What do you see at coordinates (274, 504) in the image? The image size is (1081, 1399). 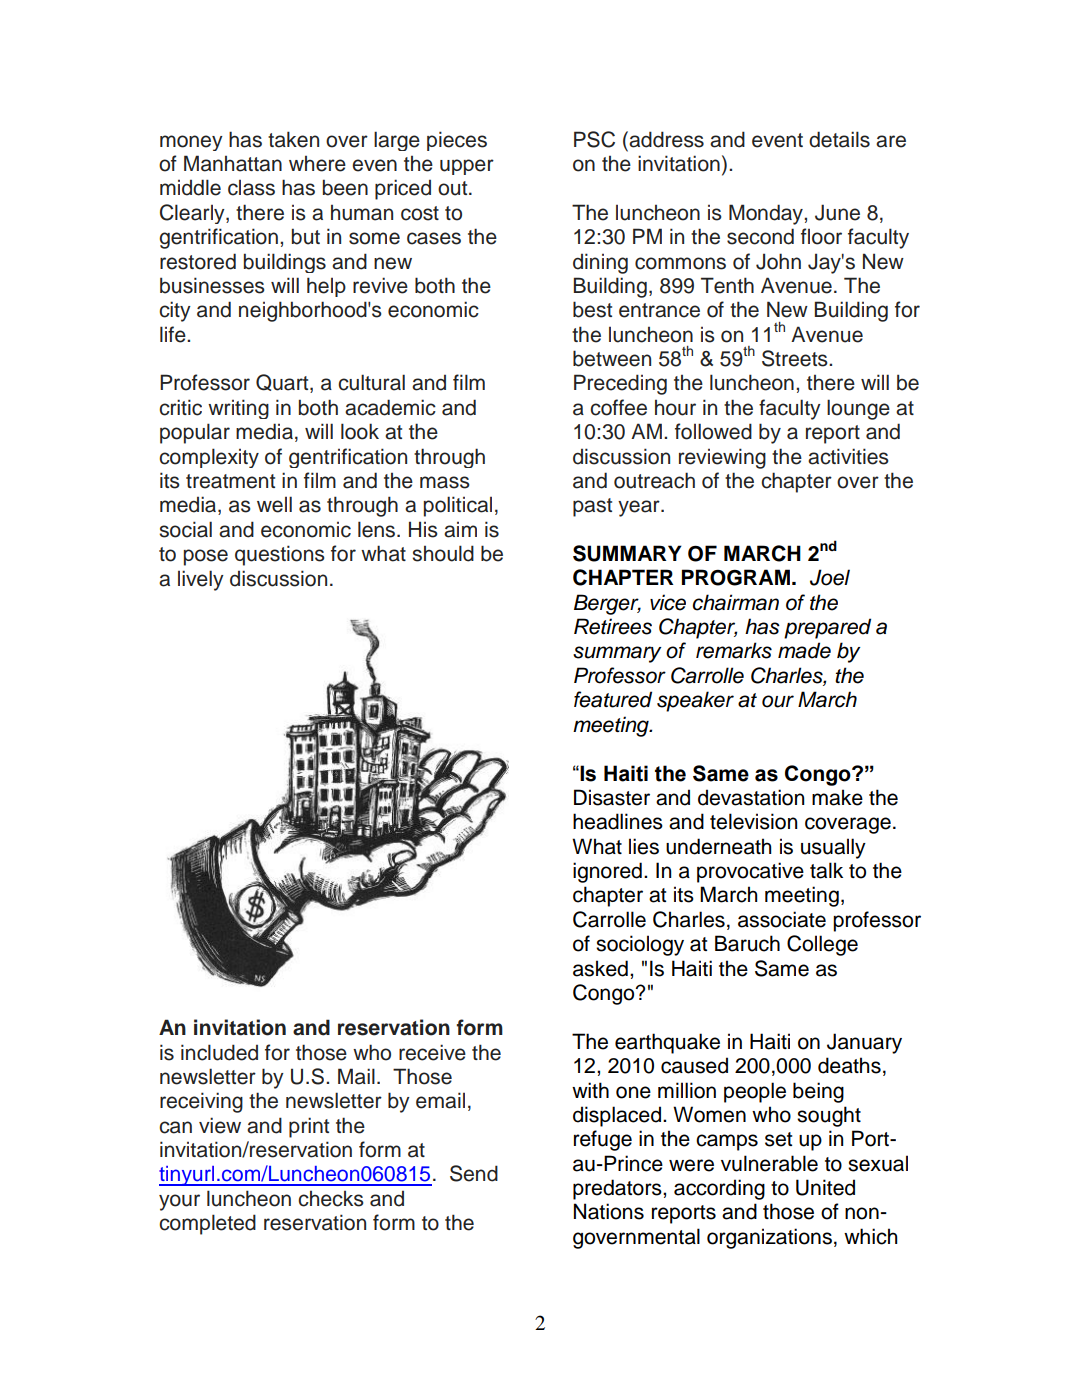 I see `well` at bounding box center [274, 504].
